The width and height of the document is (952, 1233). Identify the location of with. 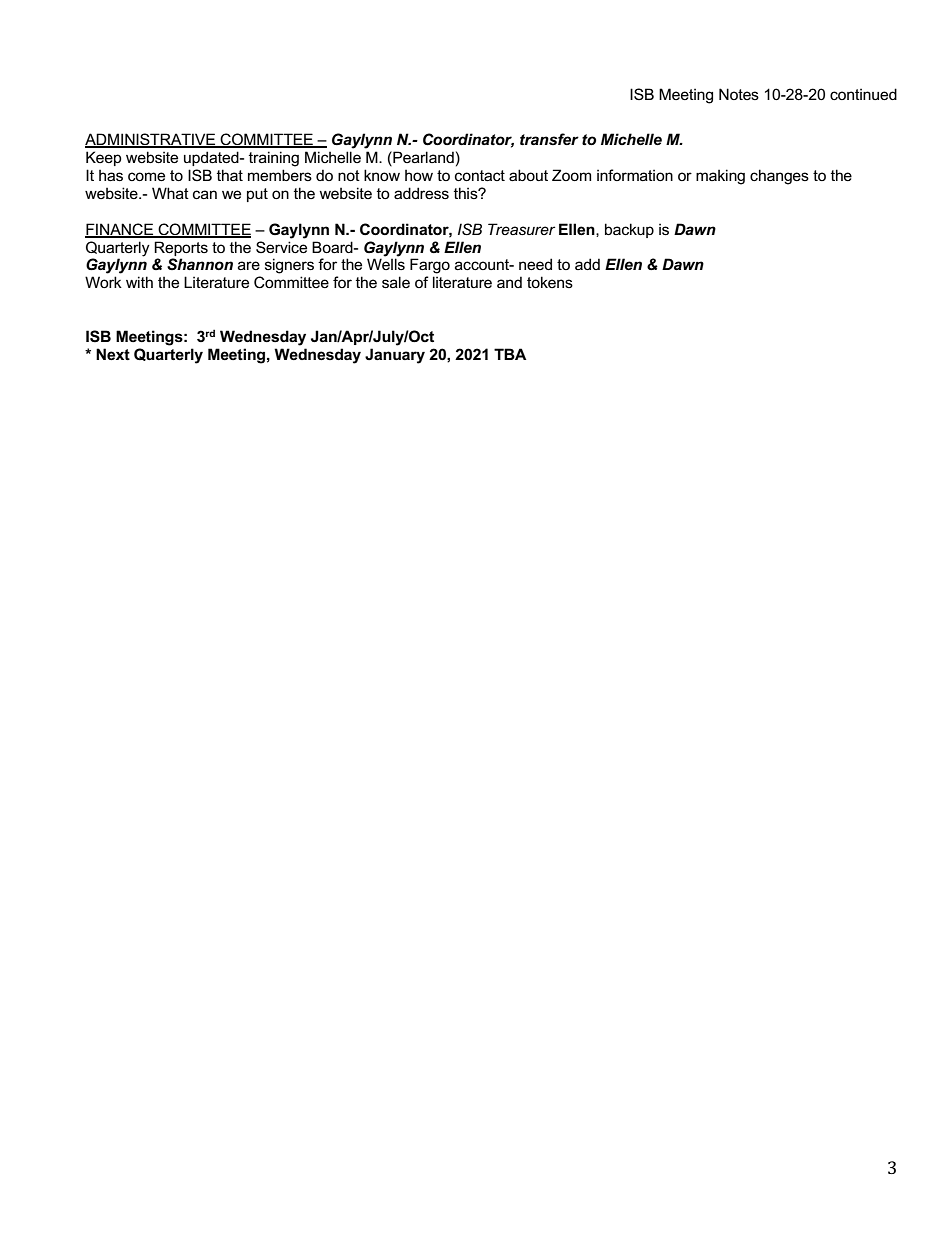
(139, 282).
